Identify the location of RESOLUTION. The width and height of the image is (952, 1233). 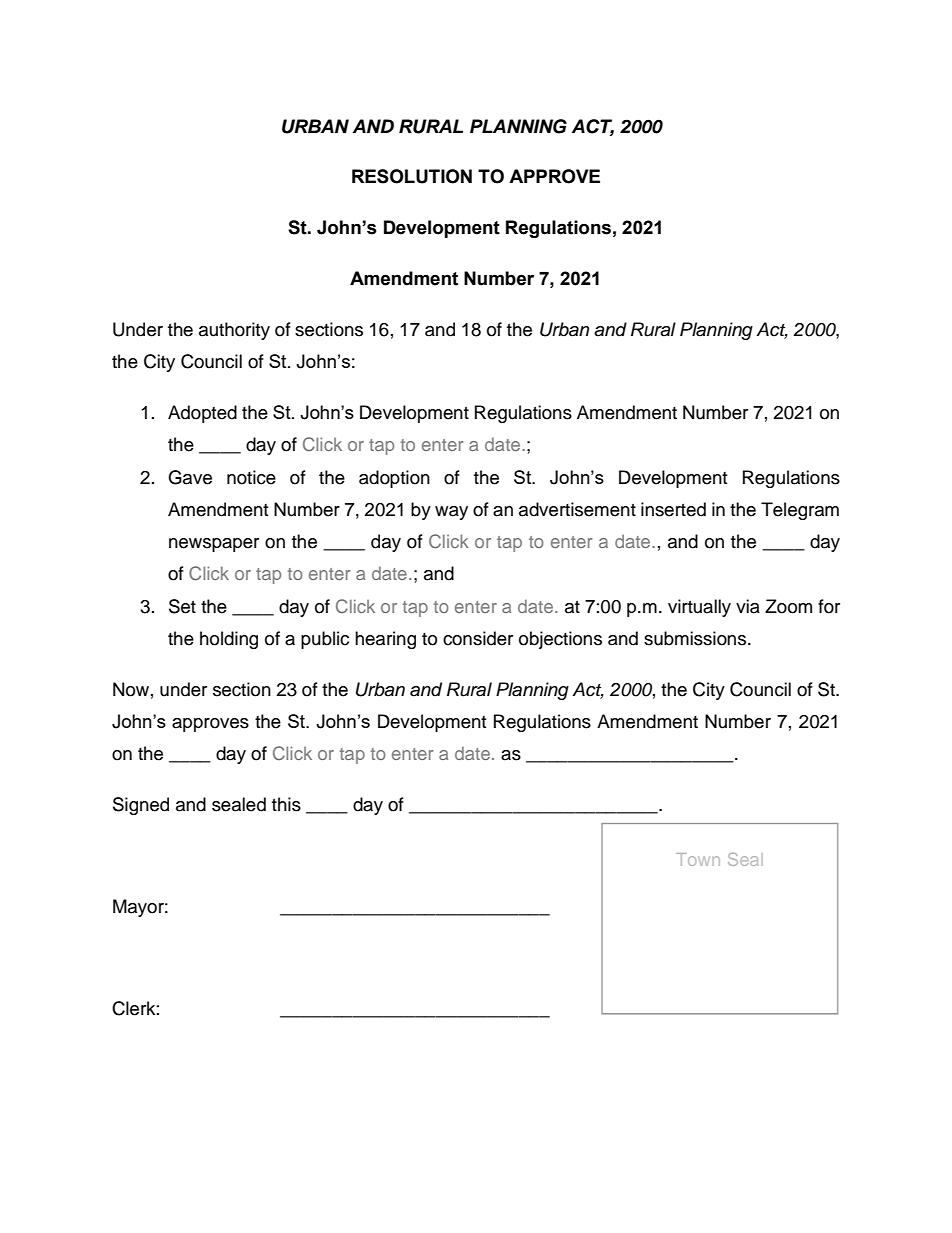
(412, 176).
